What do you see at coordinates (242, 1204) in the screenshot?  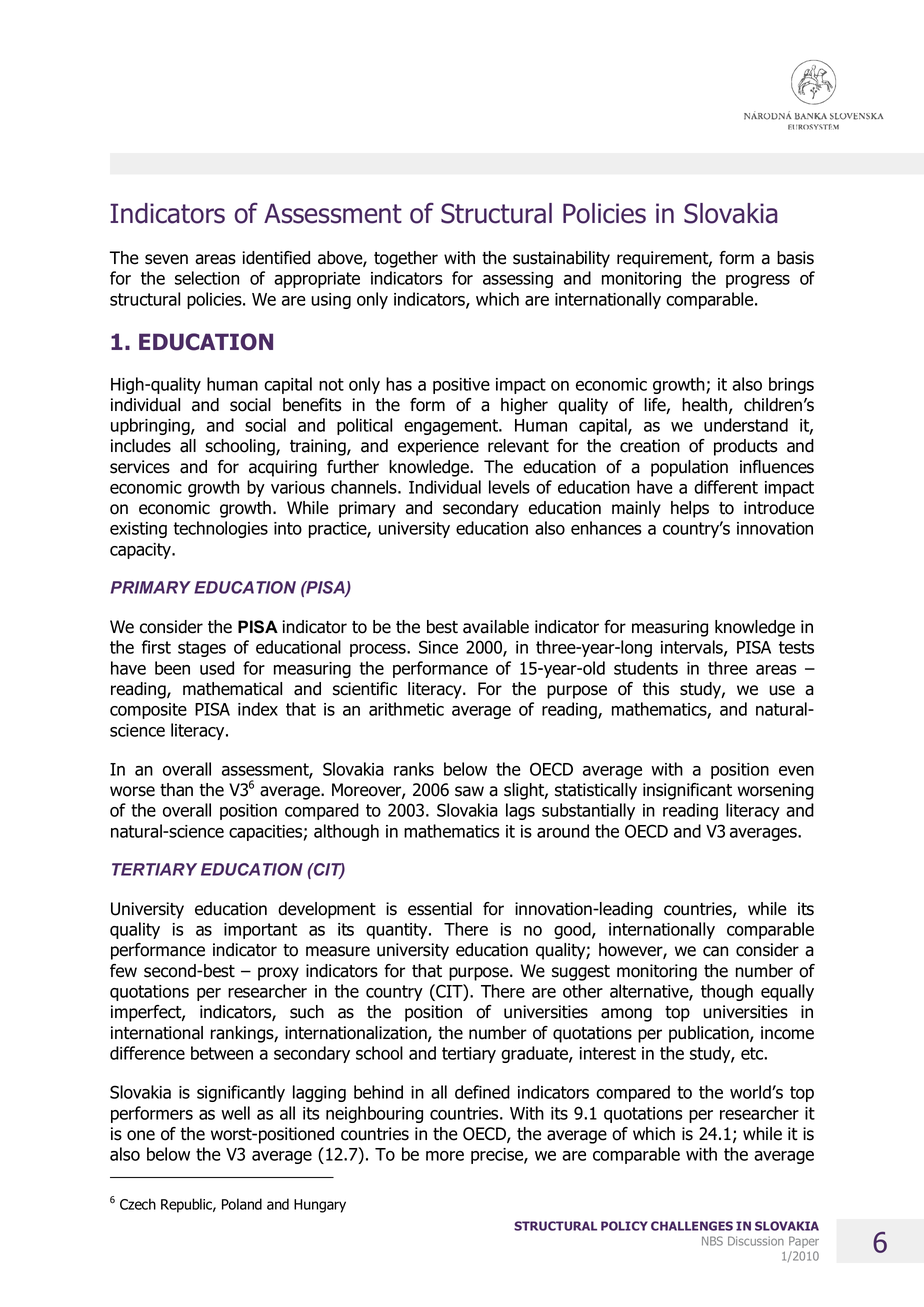 I see `Poland` at bounding box center [242, 1204].
